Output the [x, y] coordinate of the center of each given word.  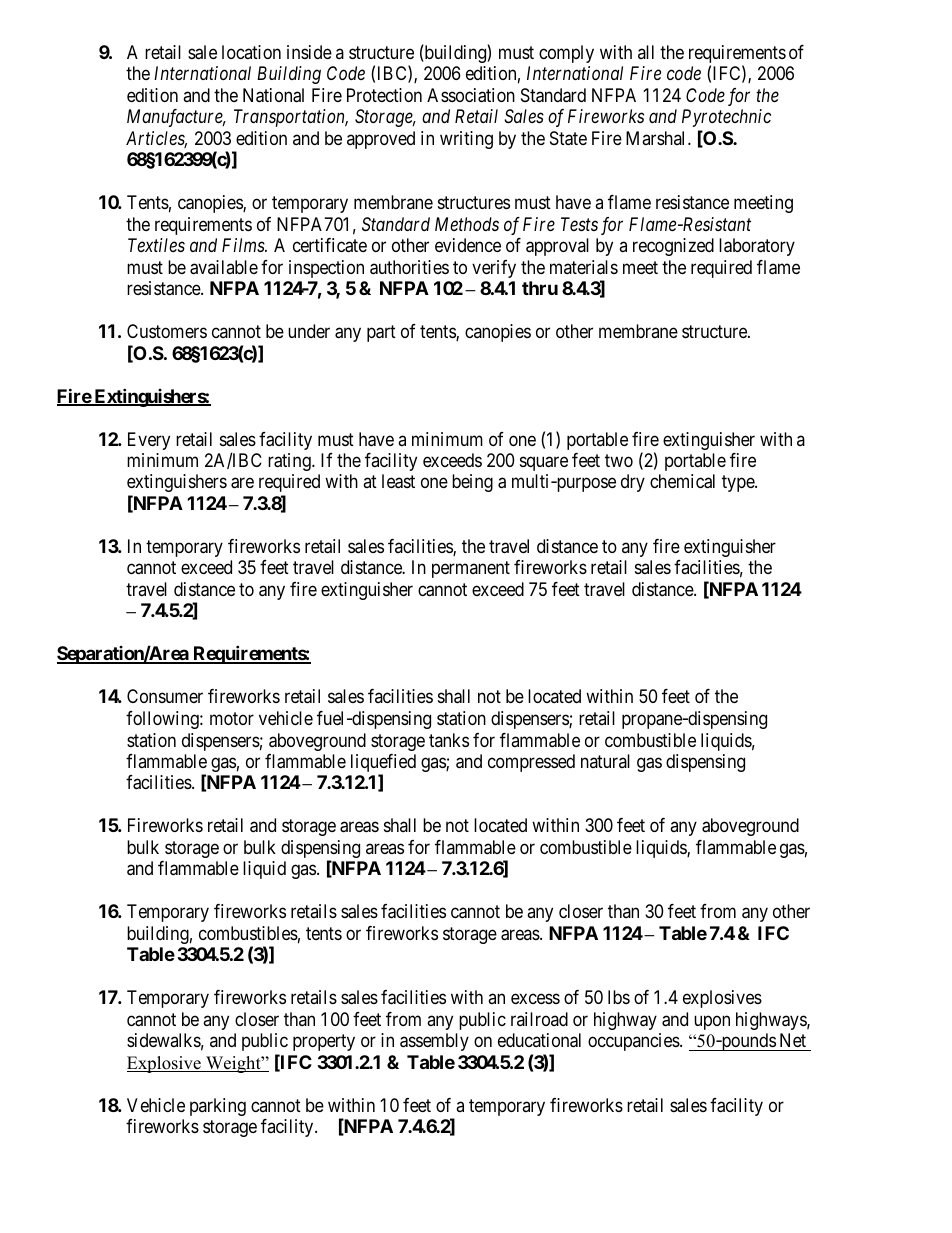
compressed [531, 763]
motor [232, 718]
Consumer [165, 696]
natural [605, 761]
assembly [434, 1042]
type [739, 484]
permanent [471, 570]
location [251, 52]
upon [712, 1022]
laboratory [757, 247]
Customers [167, 331]
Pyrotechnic [726, 118]
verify [494, 269]
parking [218, 1107]
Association [471, 95]
